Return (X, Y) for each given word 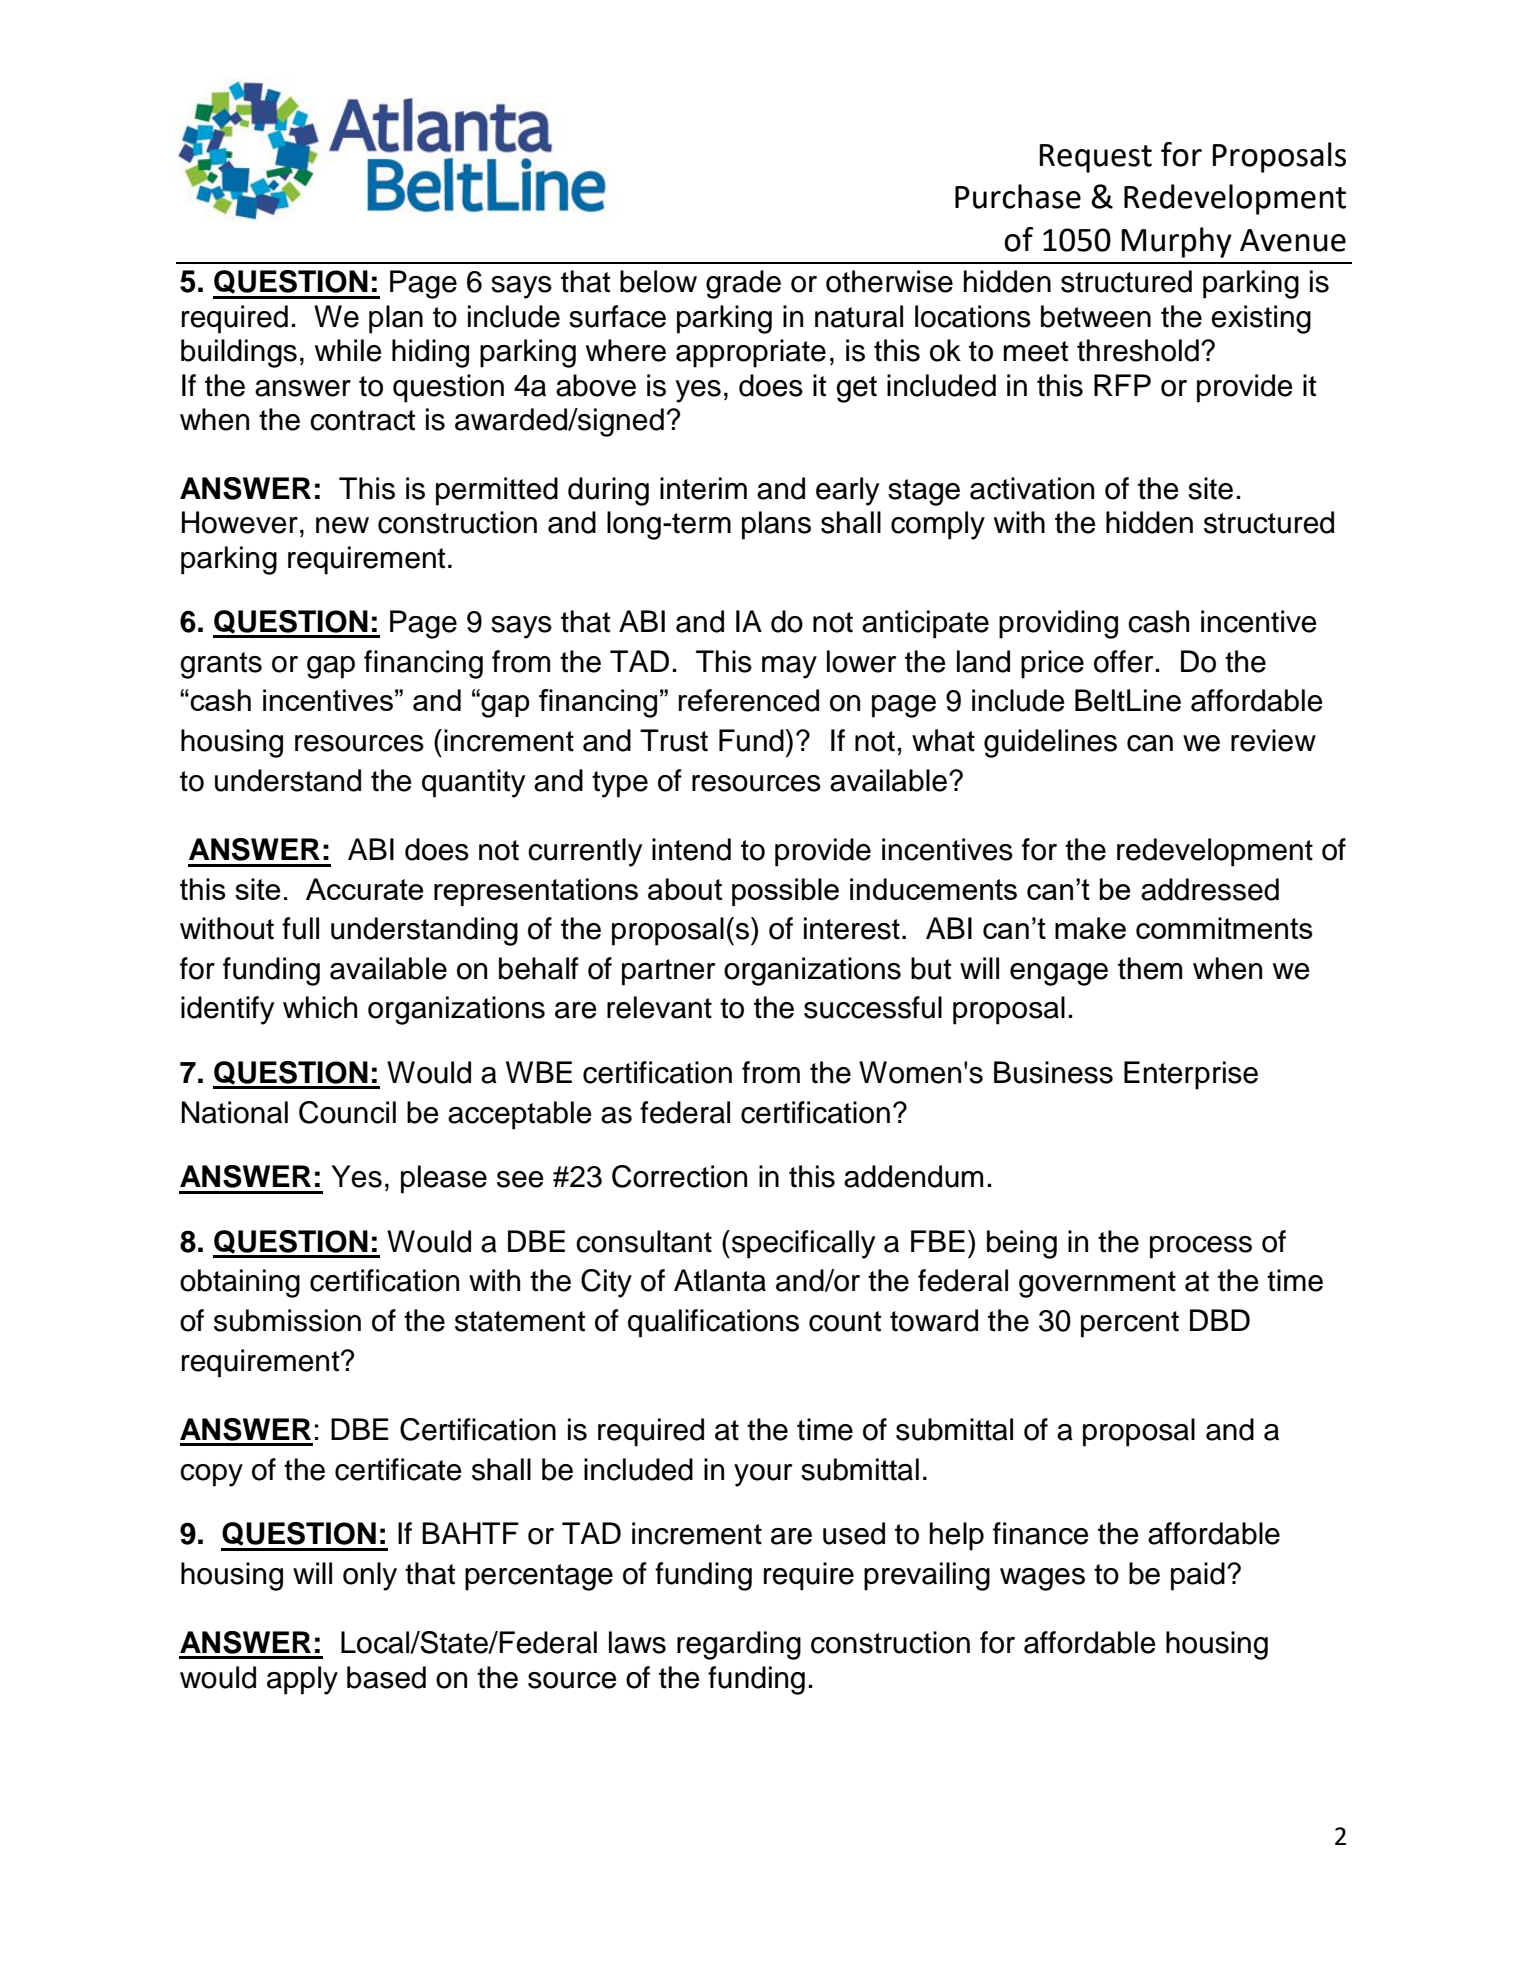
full (300, 928)
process (1201, 1247)
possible (785, 892)
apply (302, 1680)
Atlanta (720, 1280)
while (348, 350)
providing (1058, 624)
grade (743, 284)
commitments (1224, 928)
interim (703, 488)
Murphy (1177, 242)
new (342, 525)
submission (287, 1320)
